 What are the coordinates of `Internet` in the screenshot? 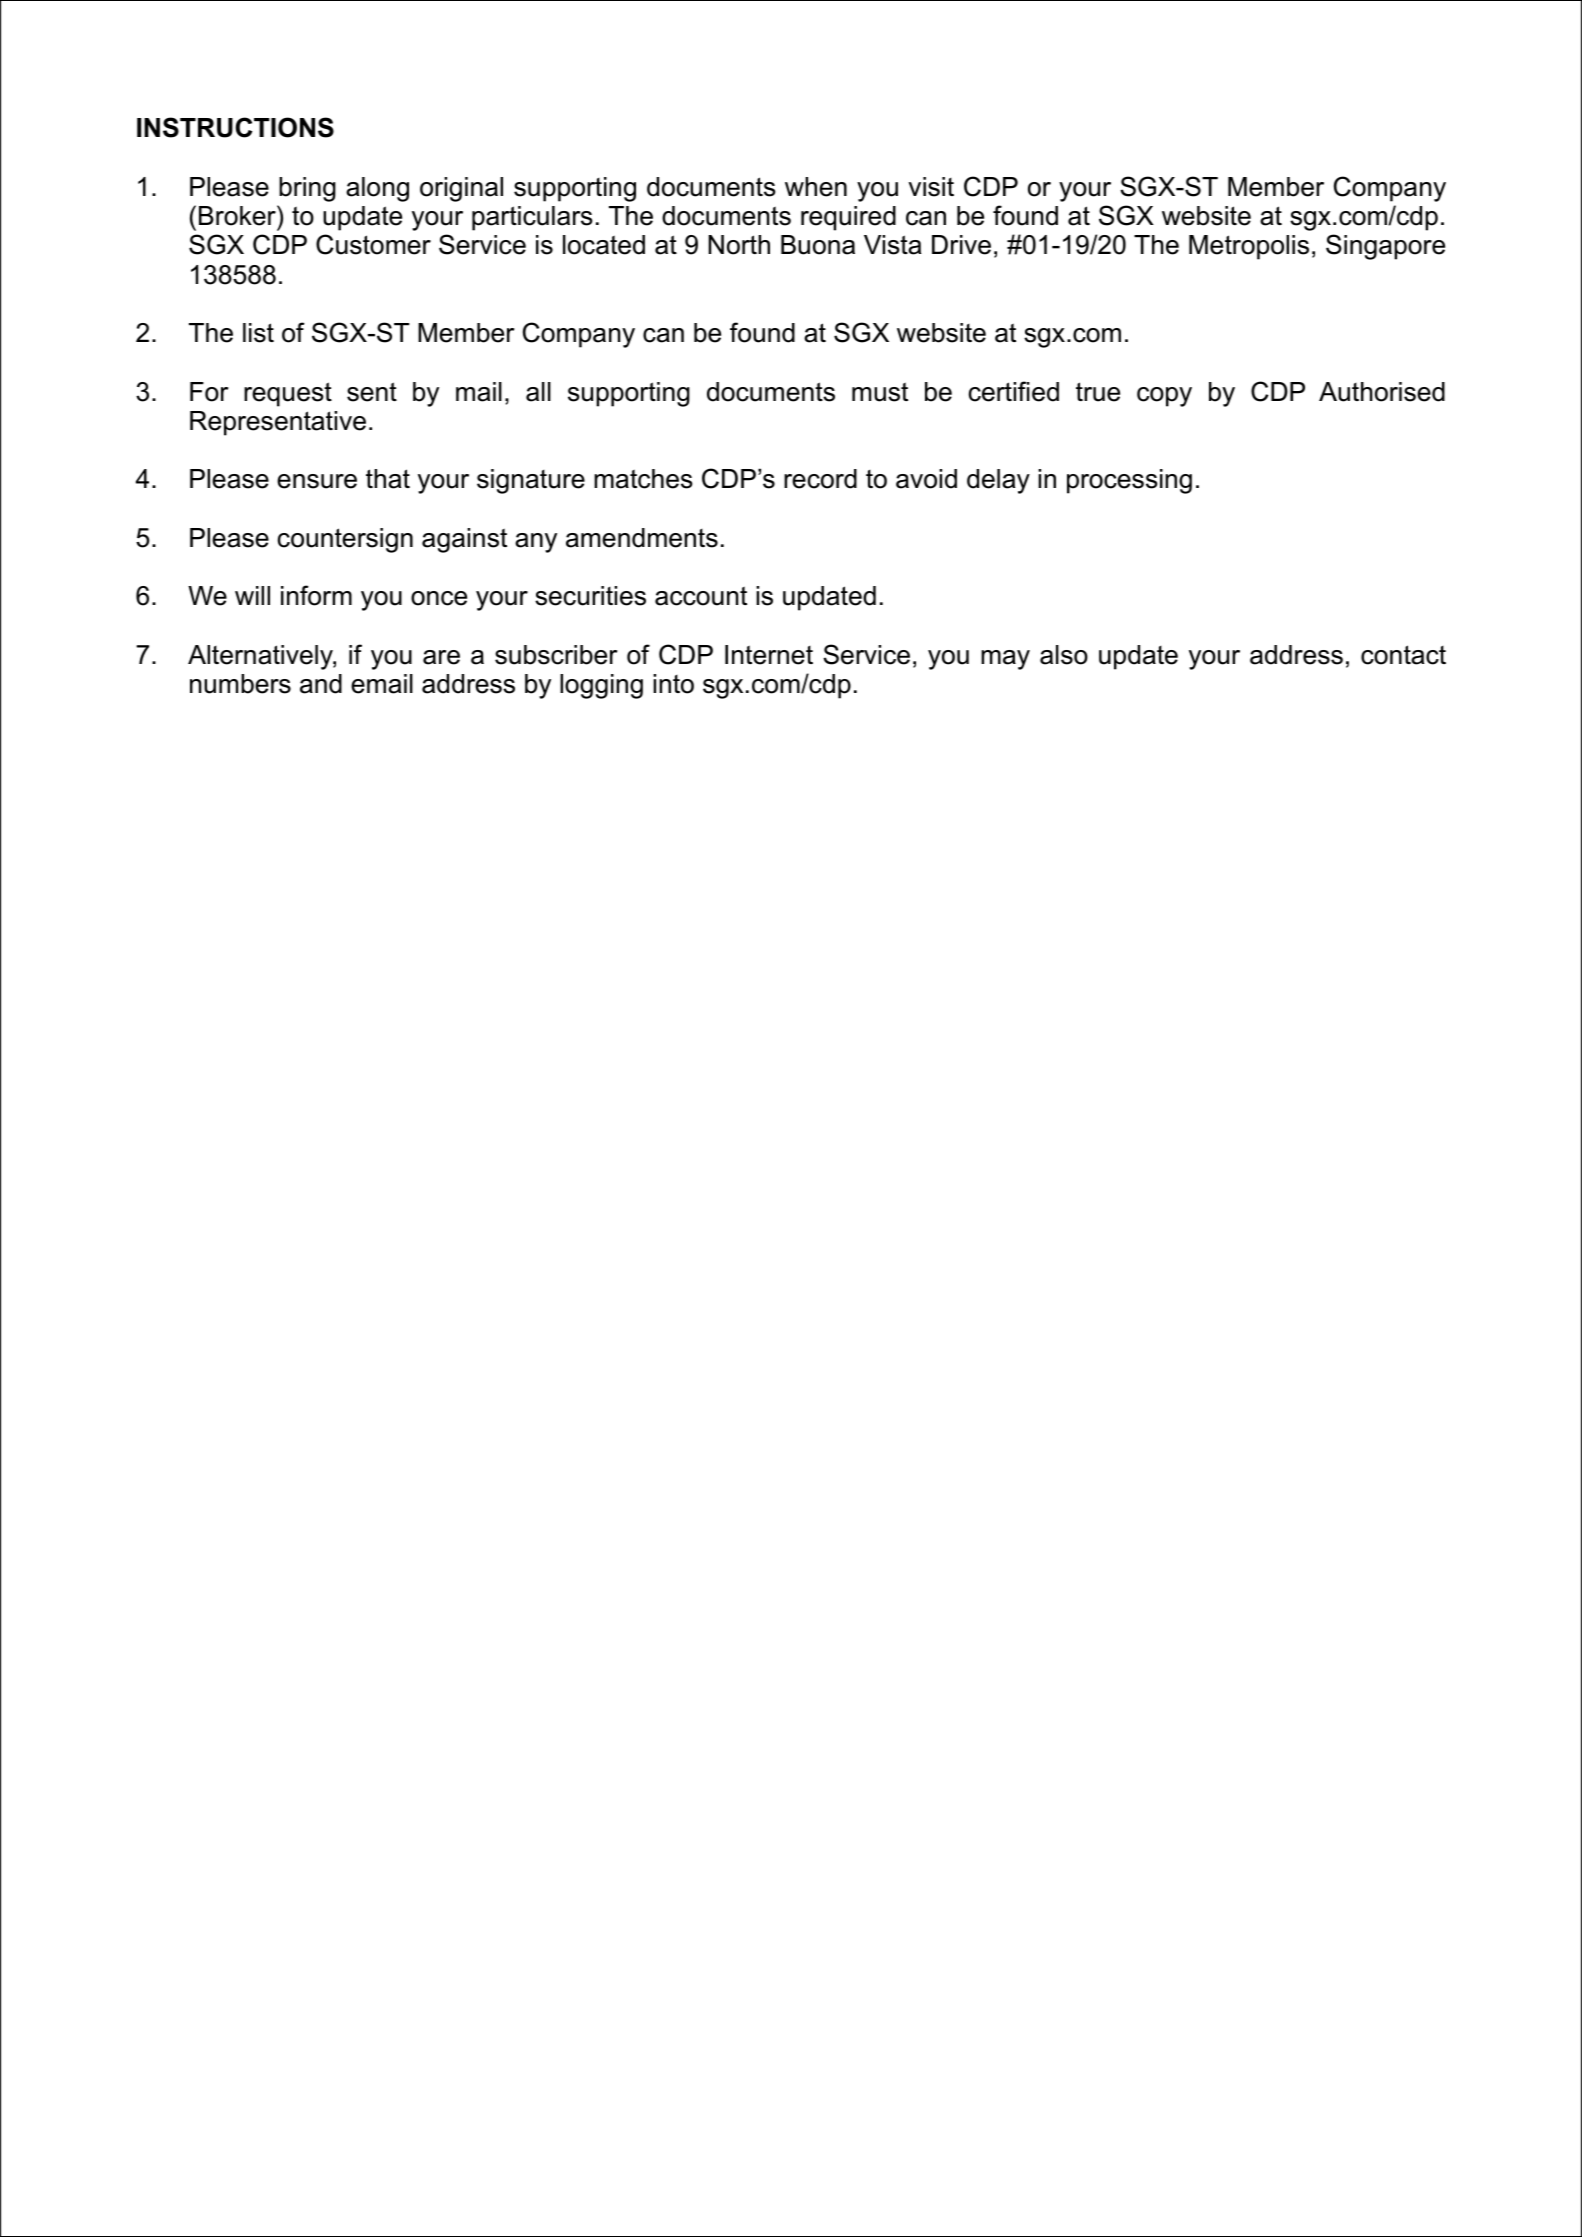 It's located at (769, 655).
